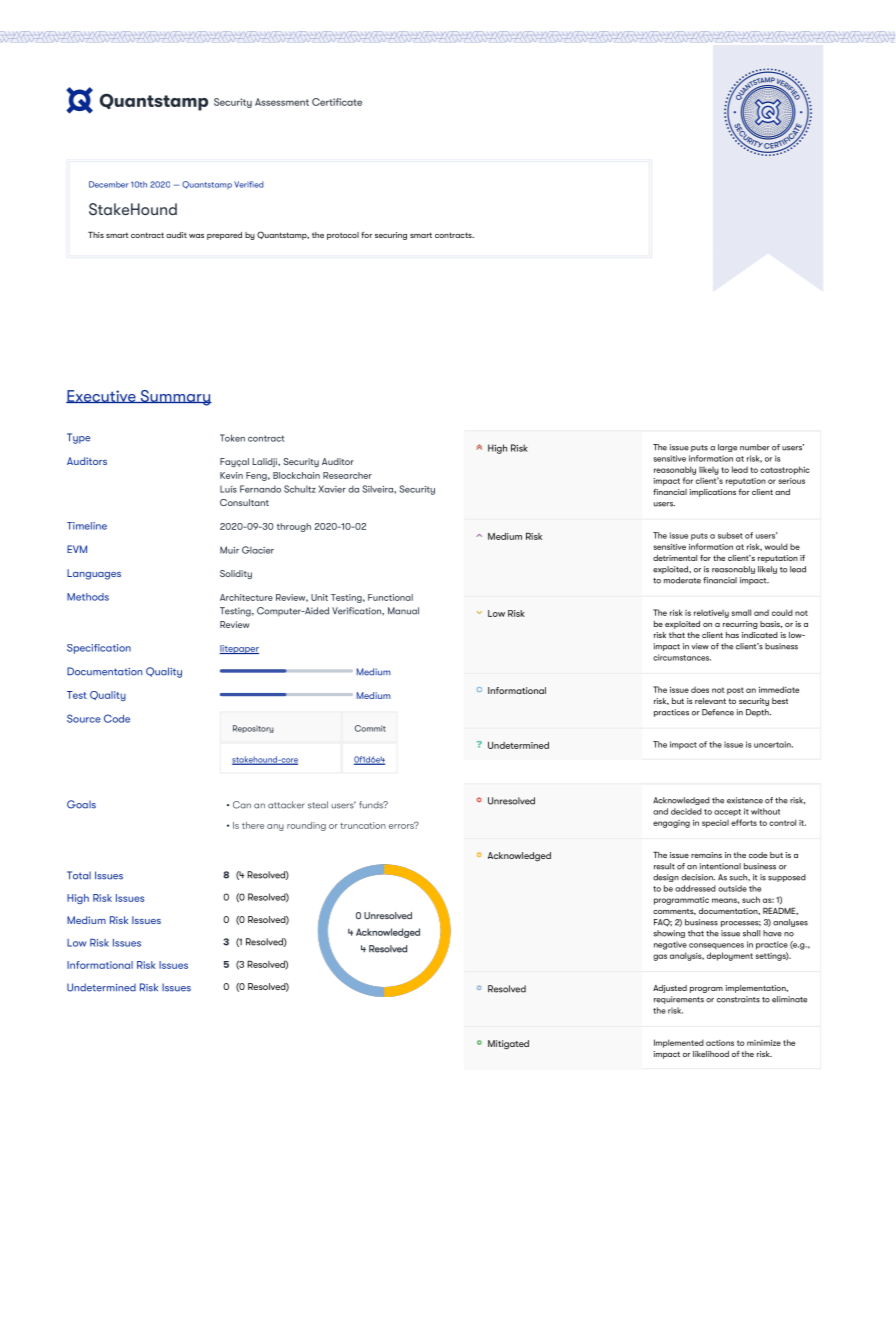 The width and height of the page is (896, 1329). Describe the element at coordinates (711, 614) in the page. I see `relatively` at that location.
